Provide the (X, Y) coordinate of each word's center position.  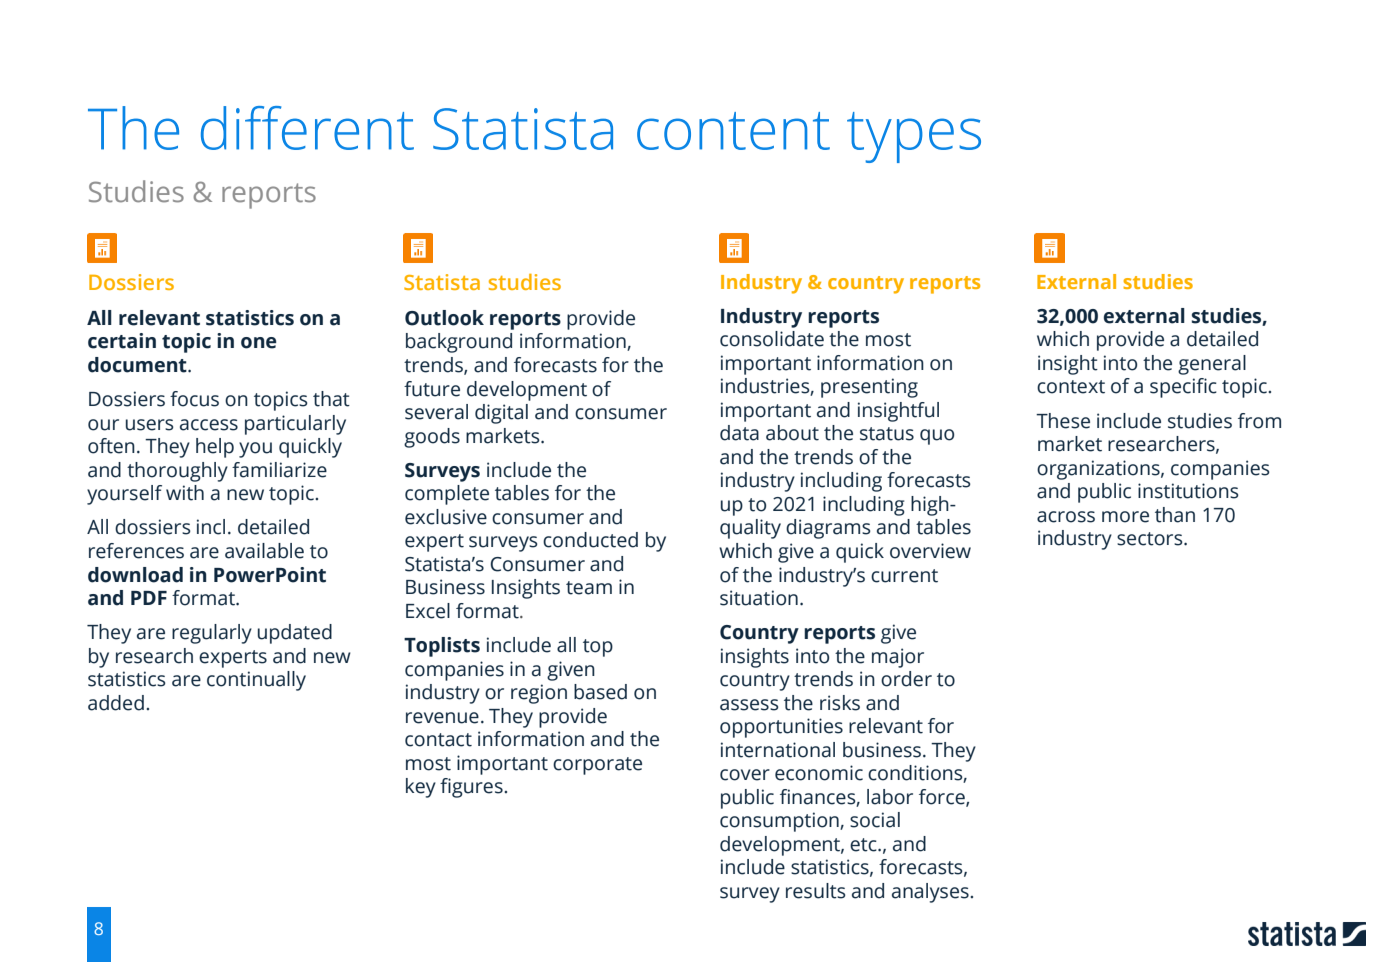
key (421, 788)
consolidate (772, 339)
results (816, 891)
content (733, 131)
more (1125, 517)
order (906, 679)
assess (749, 705)
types (914, 137)
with (185, 493)
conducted (590, 540)
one (259, 343)
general (1212, 365)
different (307, 128)
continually (256, 681)
